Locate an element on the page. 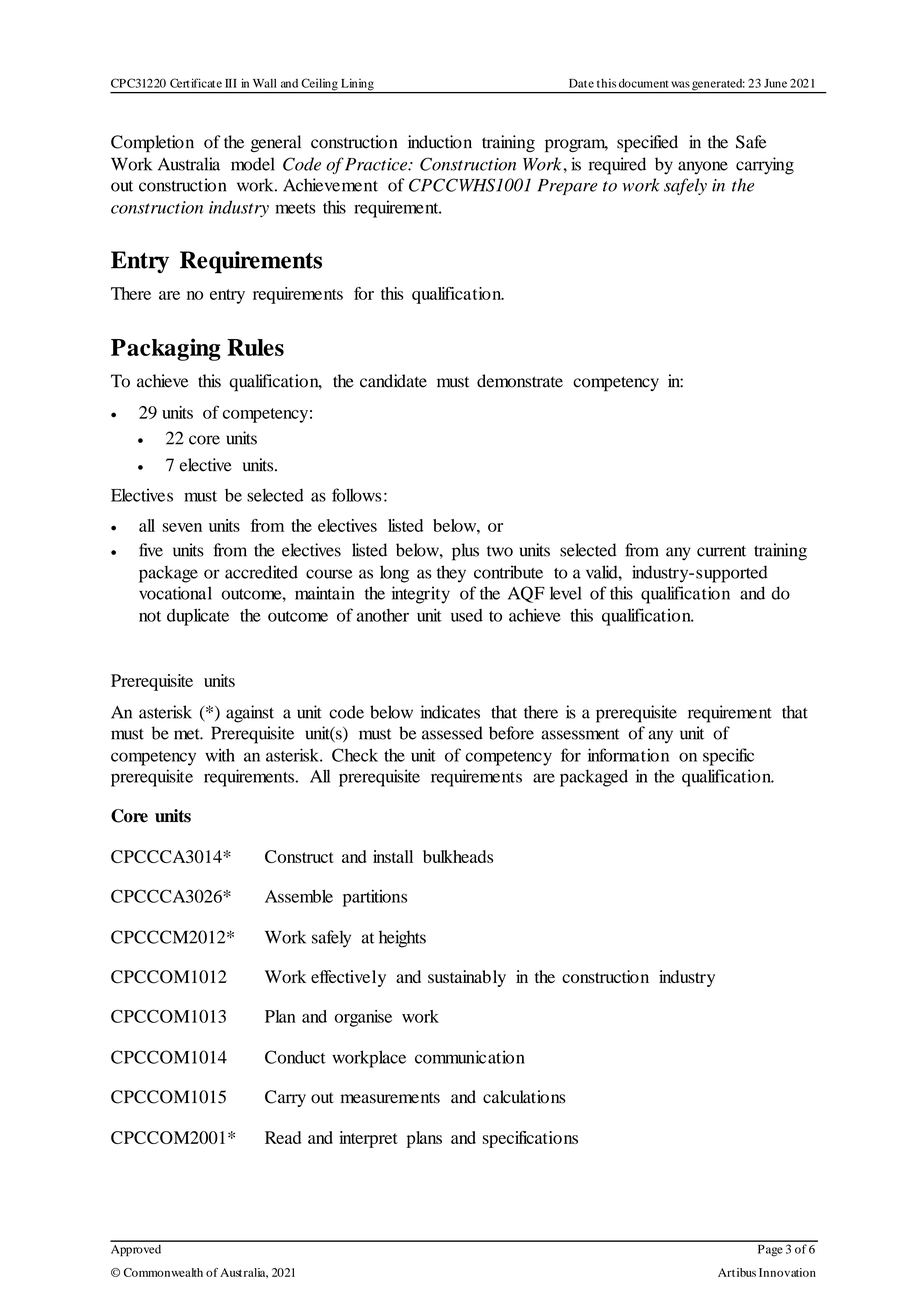 The width and height of the image is (924, 1307). was is located at coordinates (680, 84).
